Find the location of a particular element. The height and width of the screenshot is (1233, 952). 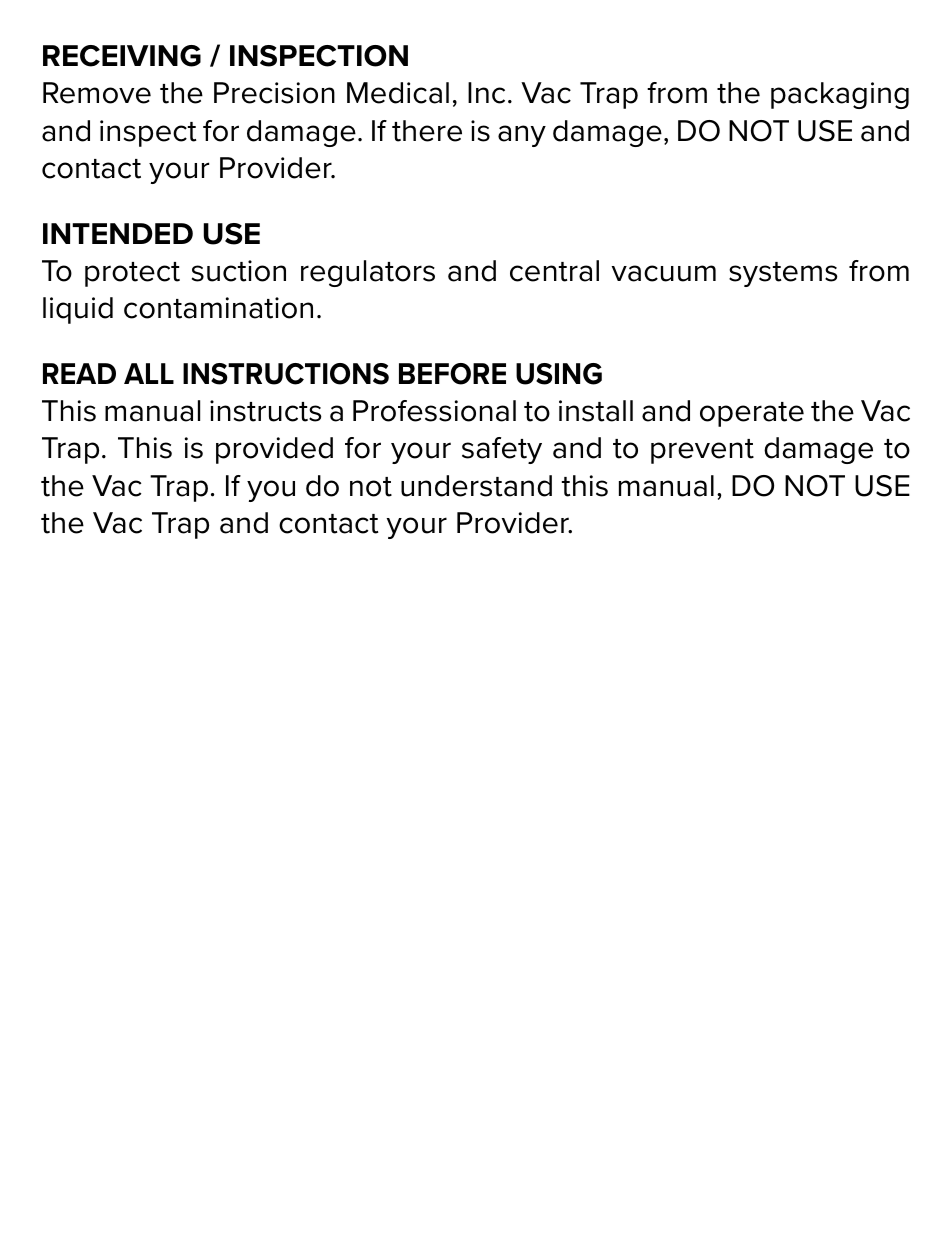

prevent is located at coordinates (702, 451).
